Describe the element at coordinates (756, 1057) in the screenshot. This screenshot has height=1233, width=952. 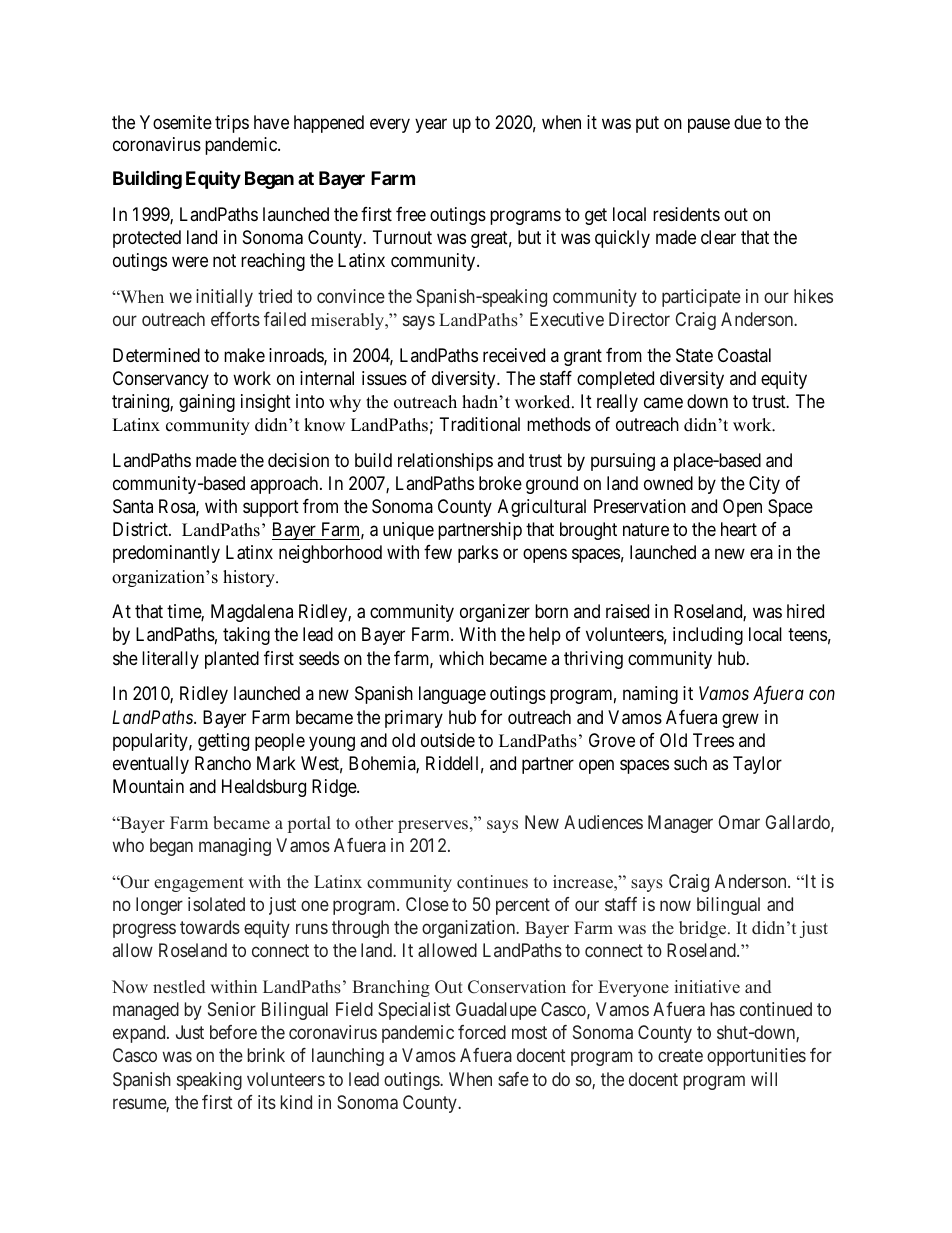
I see `opportunities` at that location.
